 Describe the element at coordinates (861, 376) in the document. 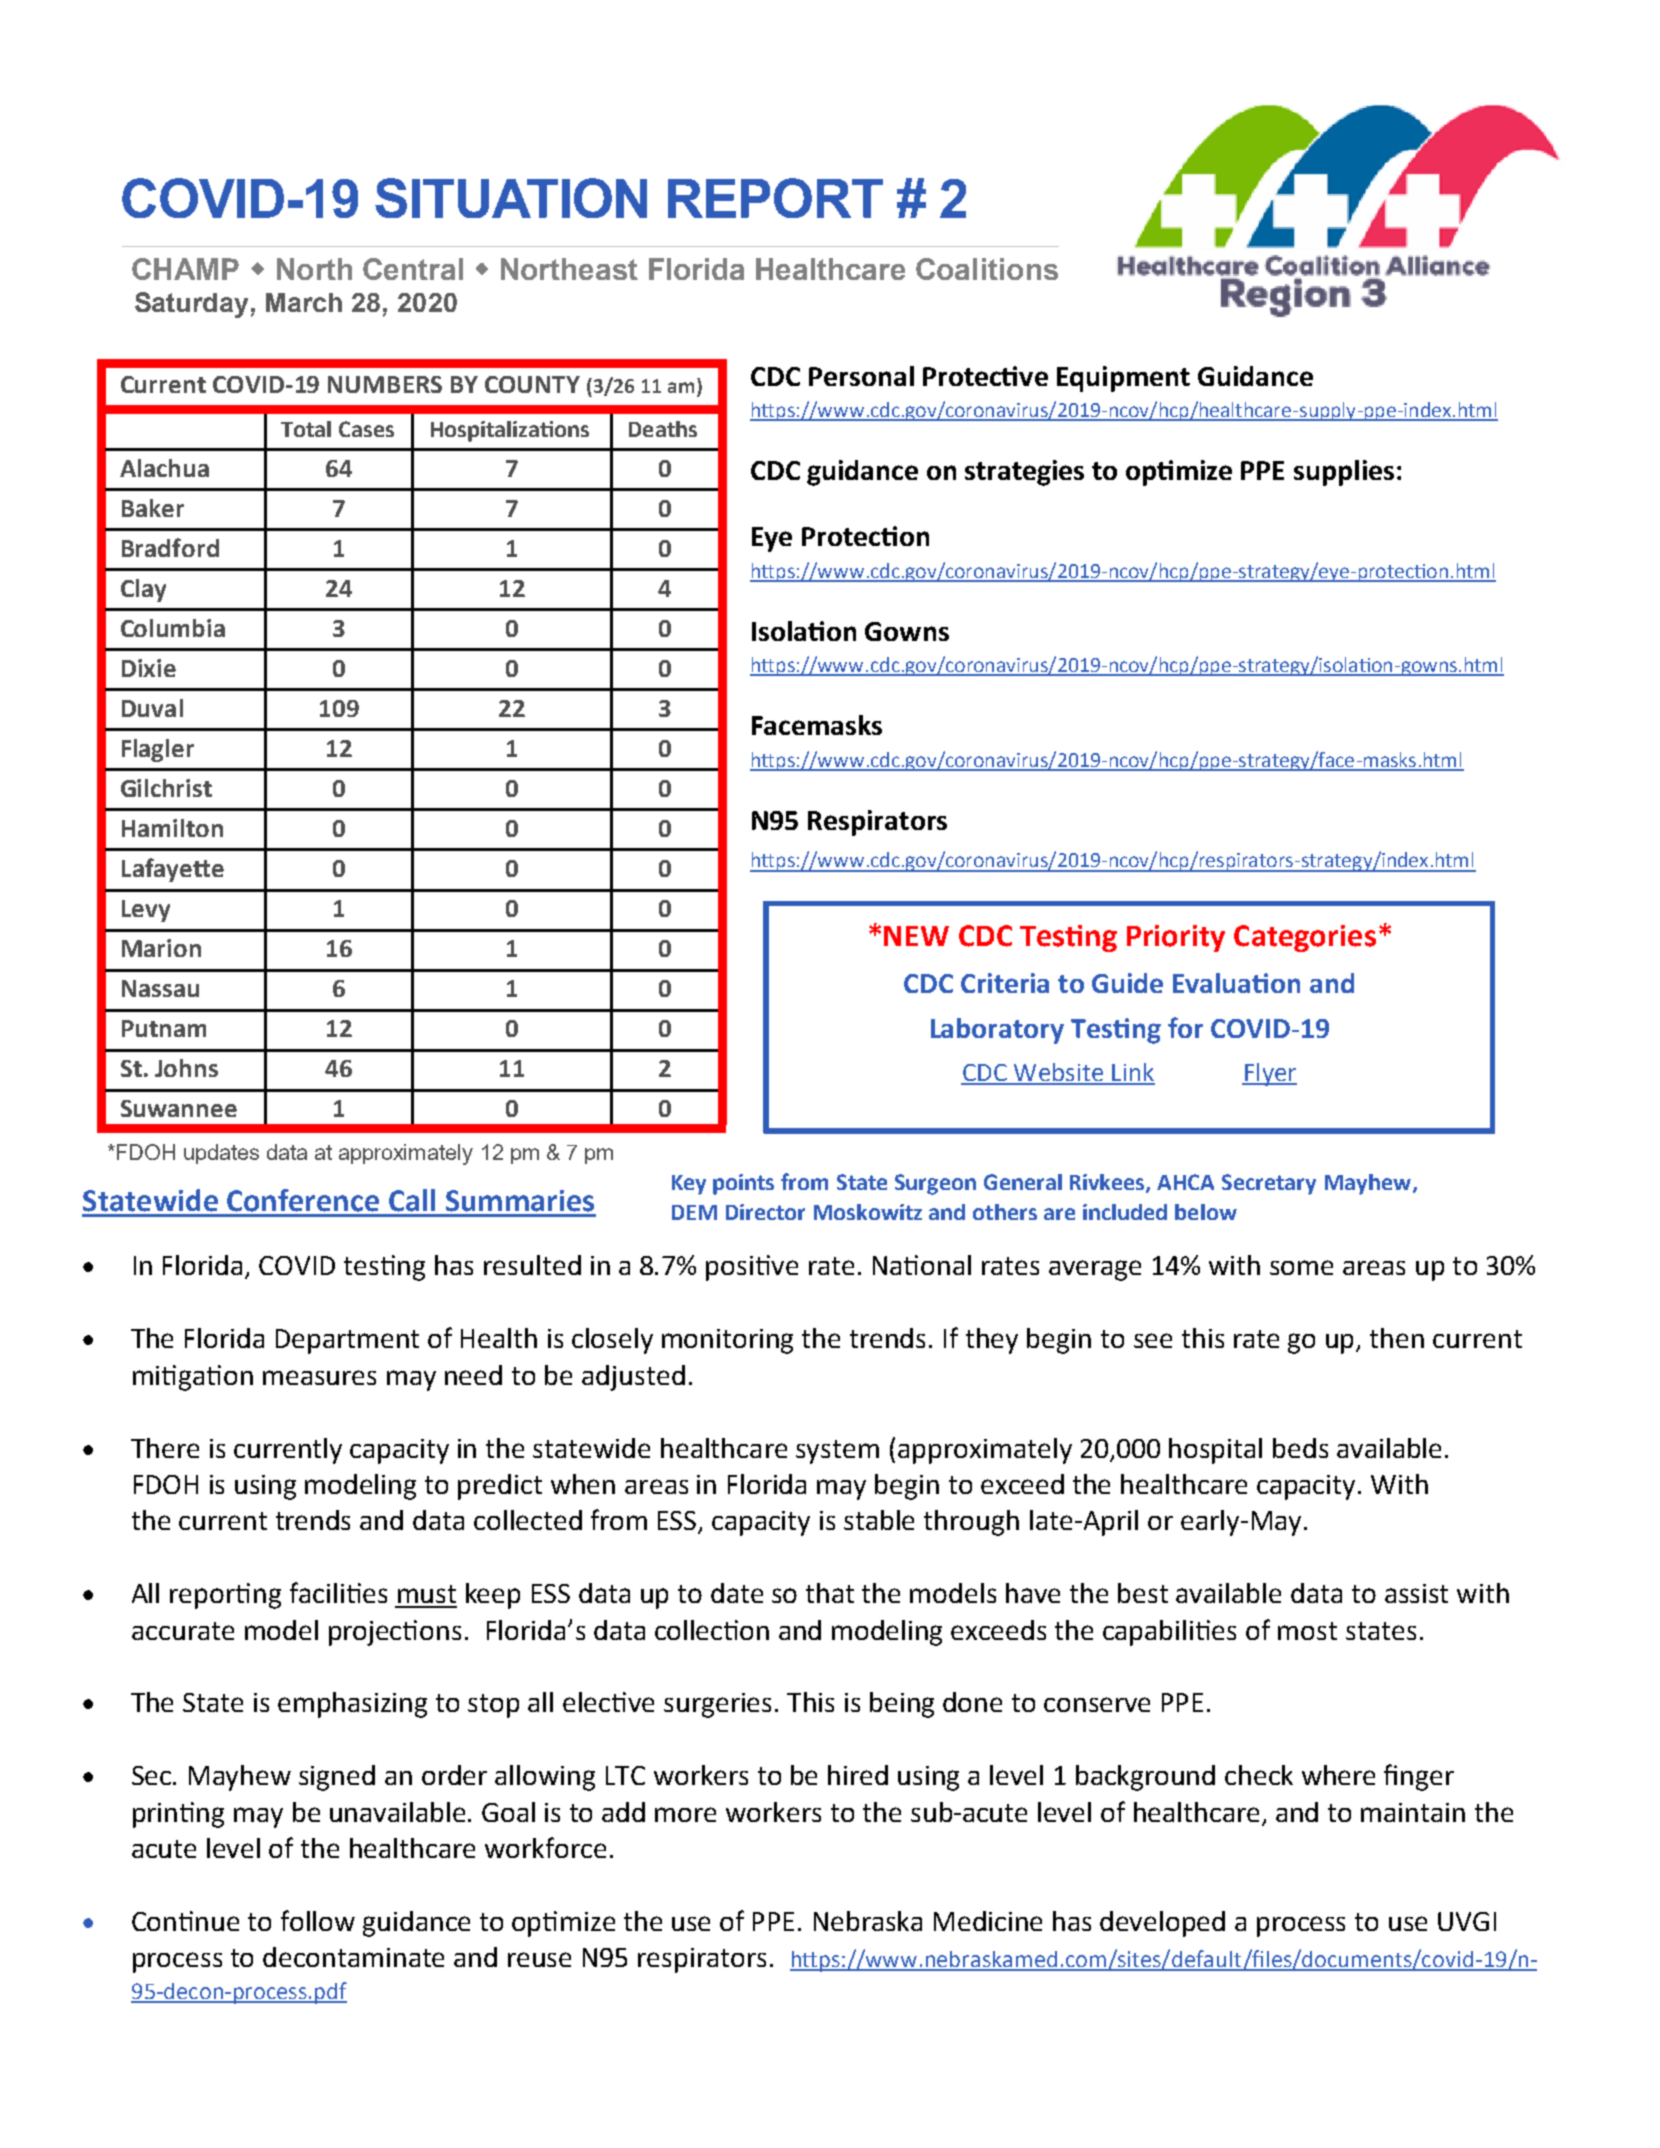

I see `Personal` at that location.
